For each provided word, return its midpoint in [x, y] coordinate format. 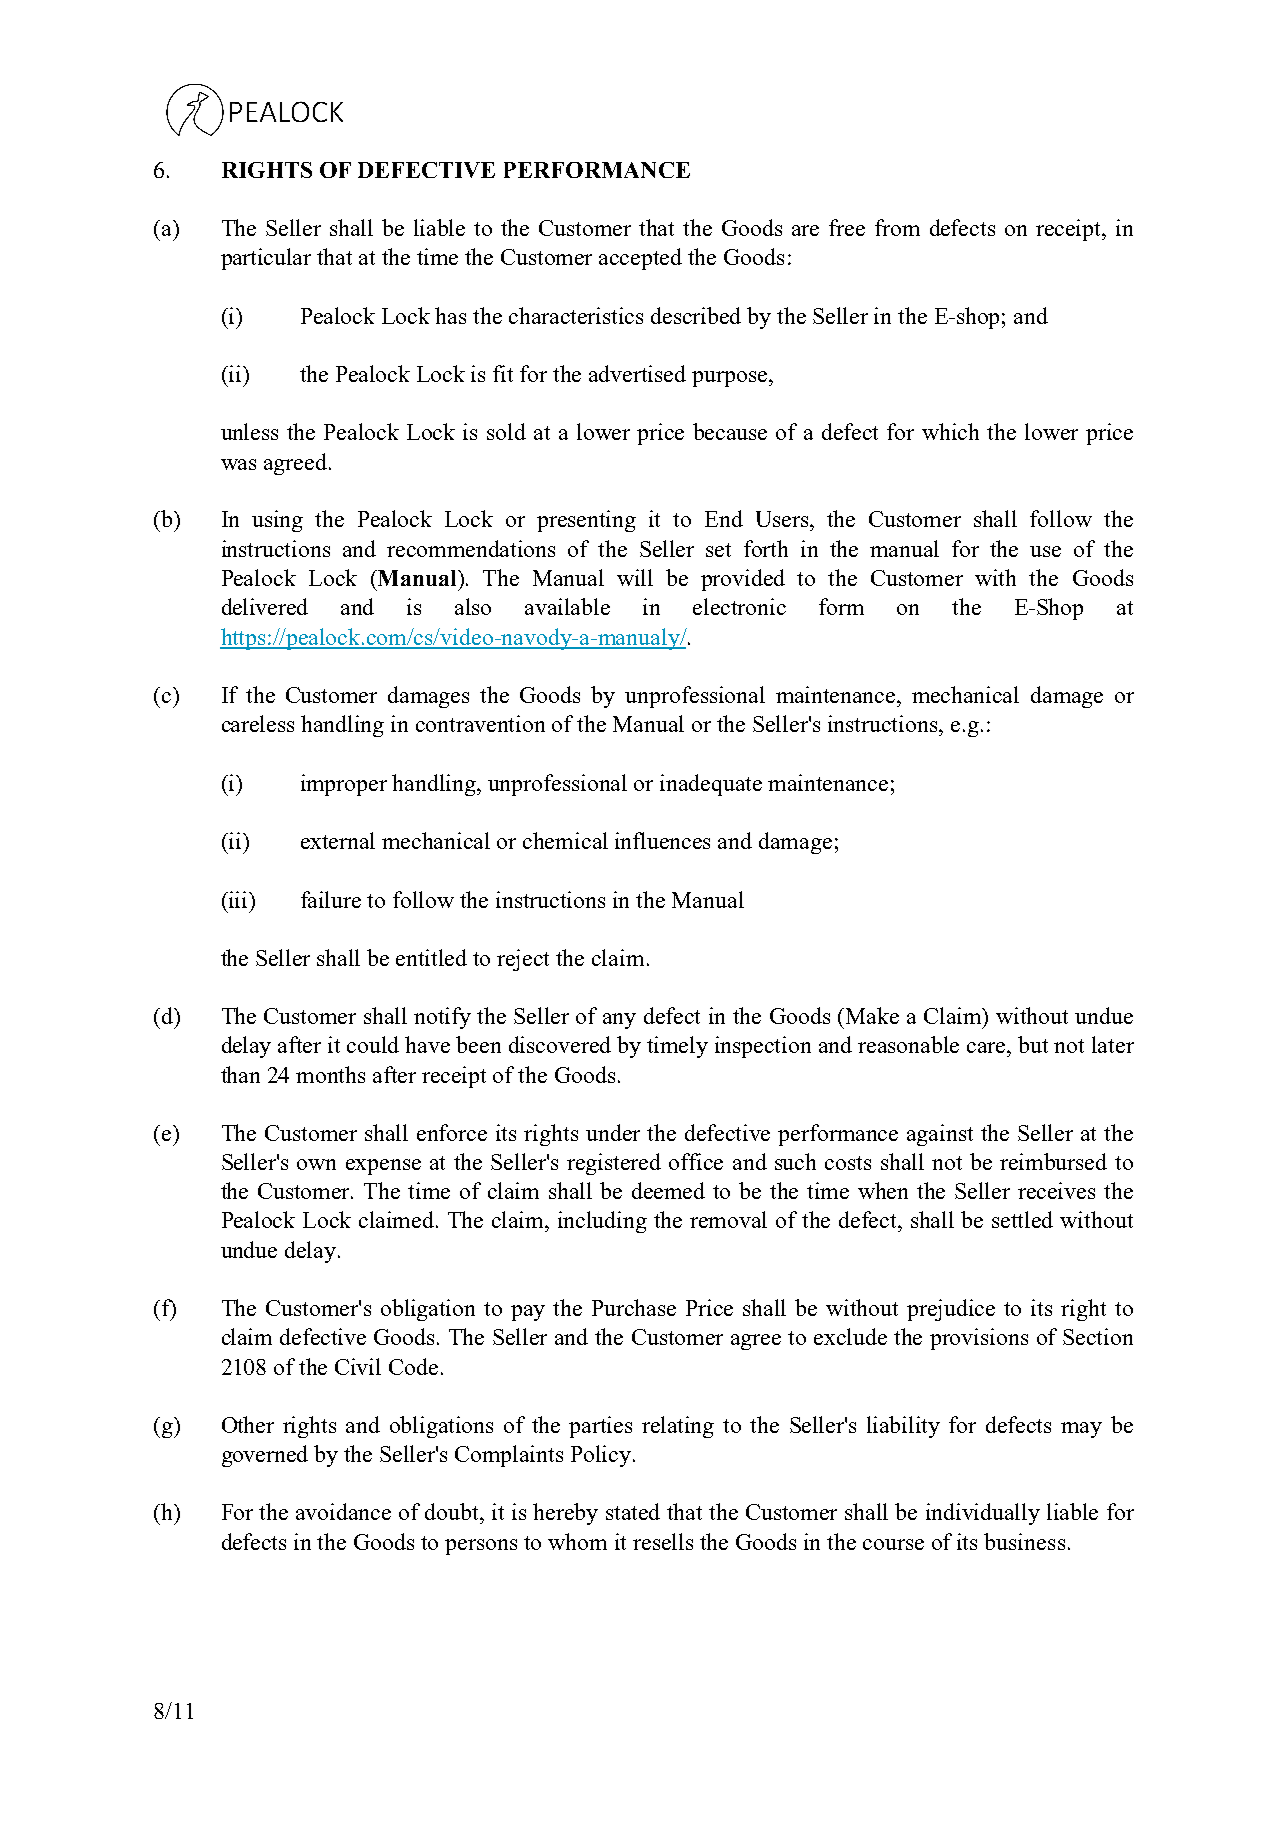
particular [266, 259]
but [1033, 1044]
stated [633, 1511]
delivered [265, 606]
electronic [739, 606]
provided [743, 580]
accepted [640, 259]
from [897, 227]
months [330, 1074]
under [613, 1132]
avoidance [343, 1511]
